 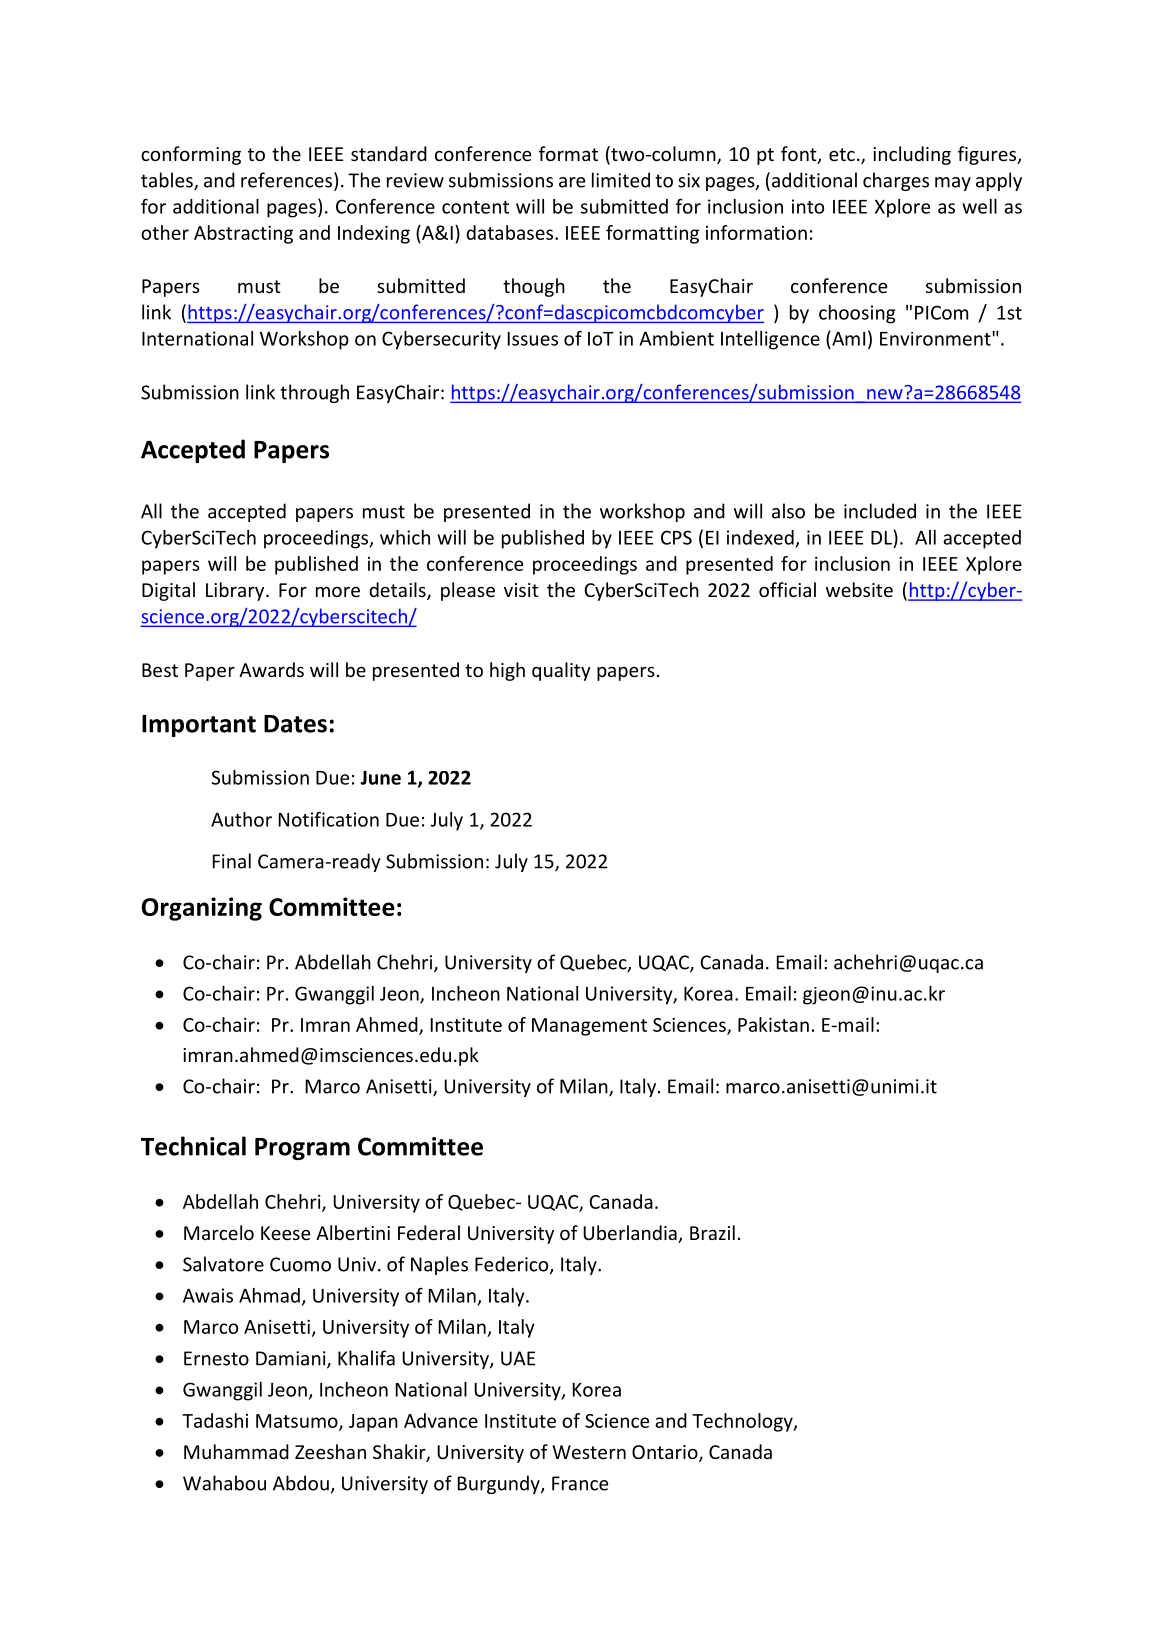 What do you see at coordinates (521, 590) in the screenshot?
I see `visit` at bounding box center [521, 590].
